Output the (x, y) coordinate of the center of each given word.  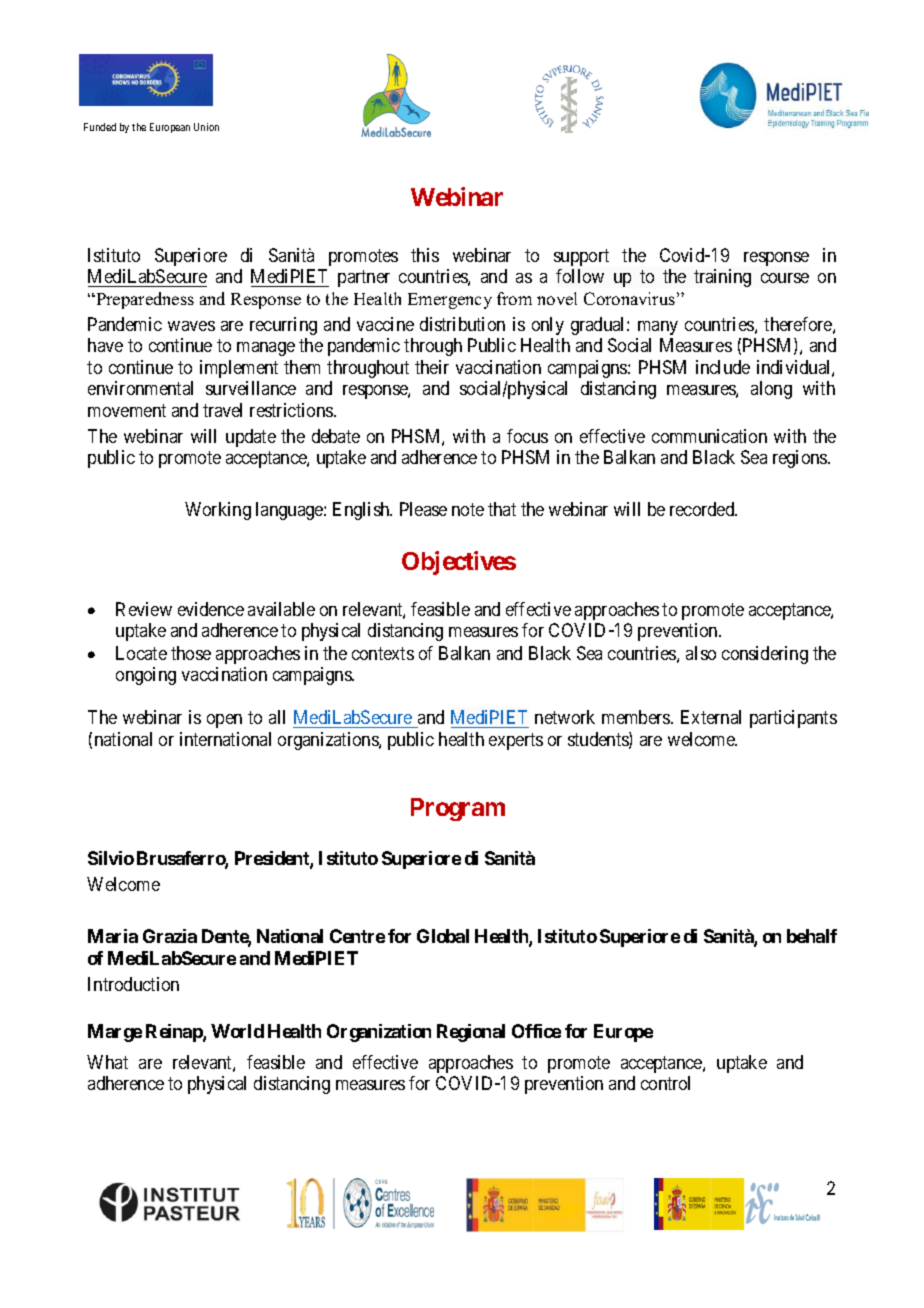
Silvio (111, 858)
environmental (140, 388)
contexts (383, 653)
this (425, 255)
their (432, 367)
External (711, 717)
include (723, 367)
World (237, 1031)
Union (206, 127)
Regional (471, 1033)
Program (458, 809)
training (722, 278)
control (665, 1083)
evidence (211, 609)
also (701, 653)
